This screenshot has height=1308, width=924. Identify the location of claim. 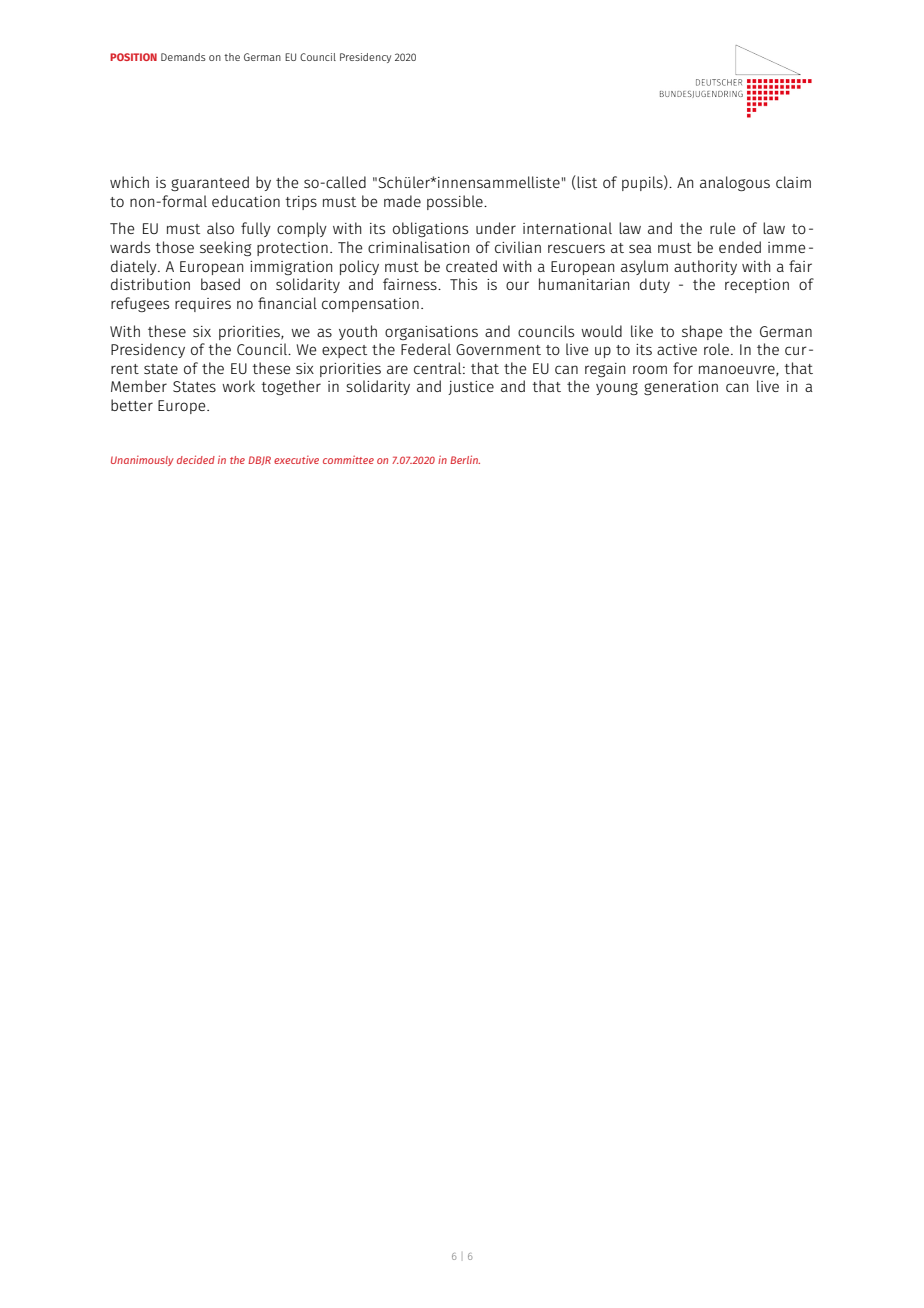
(793, 182).
